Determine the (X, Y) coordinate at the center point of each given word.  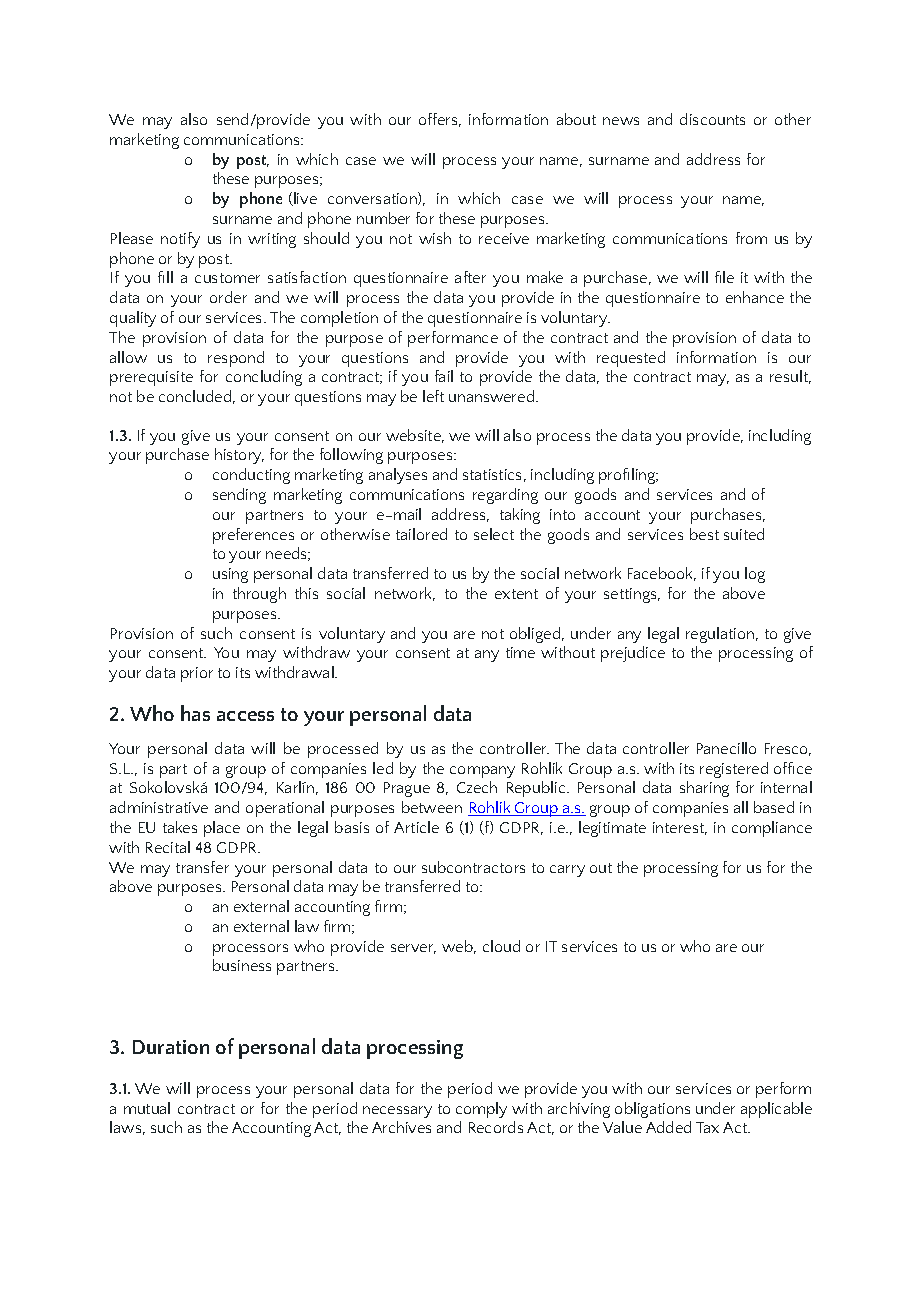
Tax (707, 1127)
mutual (147, 1108)
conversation (373, 198)
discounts (712, 119)
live (304, 199)
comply (481, 1110)
